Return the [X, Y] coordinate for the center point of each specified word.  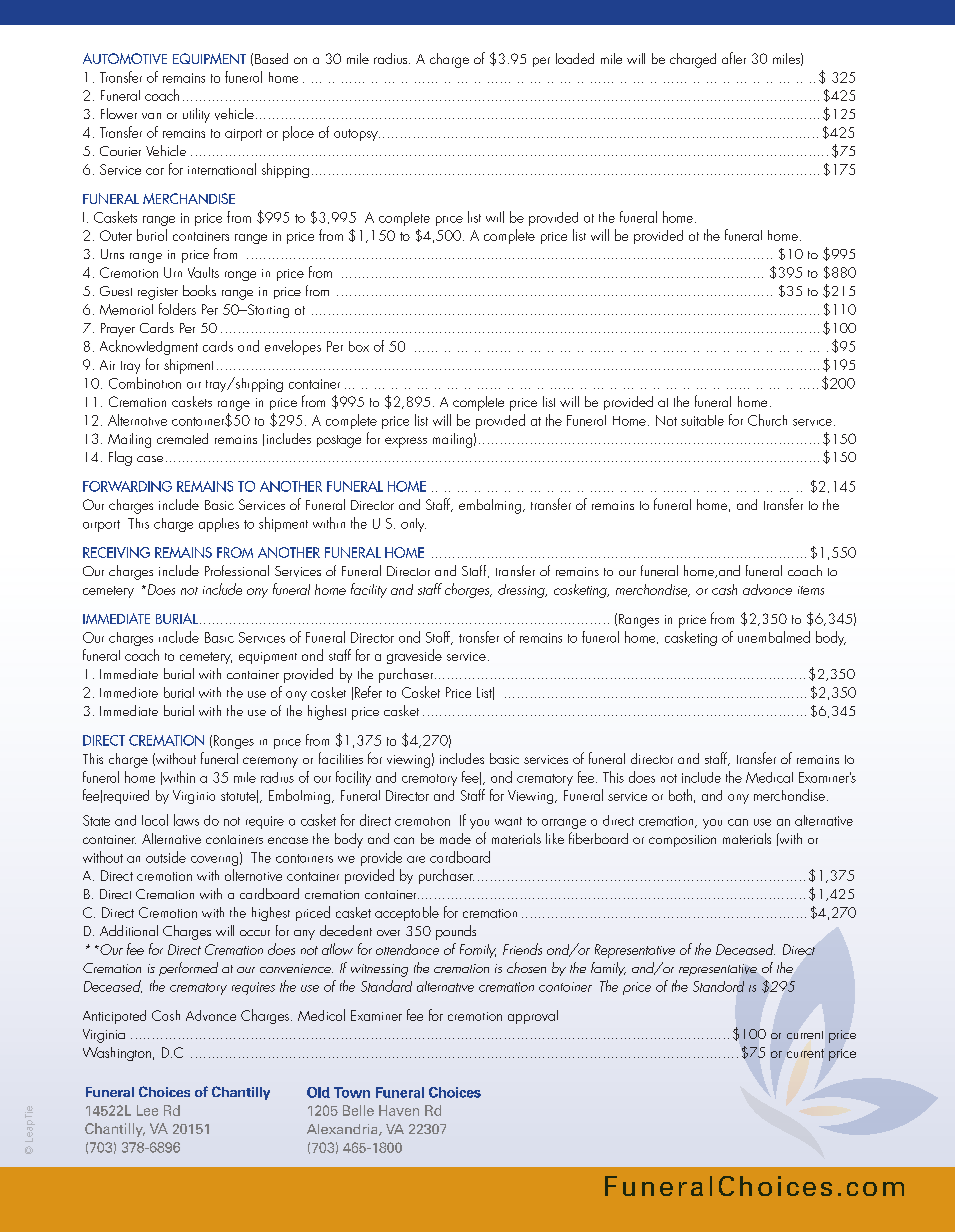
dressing [522, 591]
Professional [237, 570]
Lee [147, 1110]
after [734, 58]
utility [196, 115]
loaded [575, 58]
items [811, 590]
